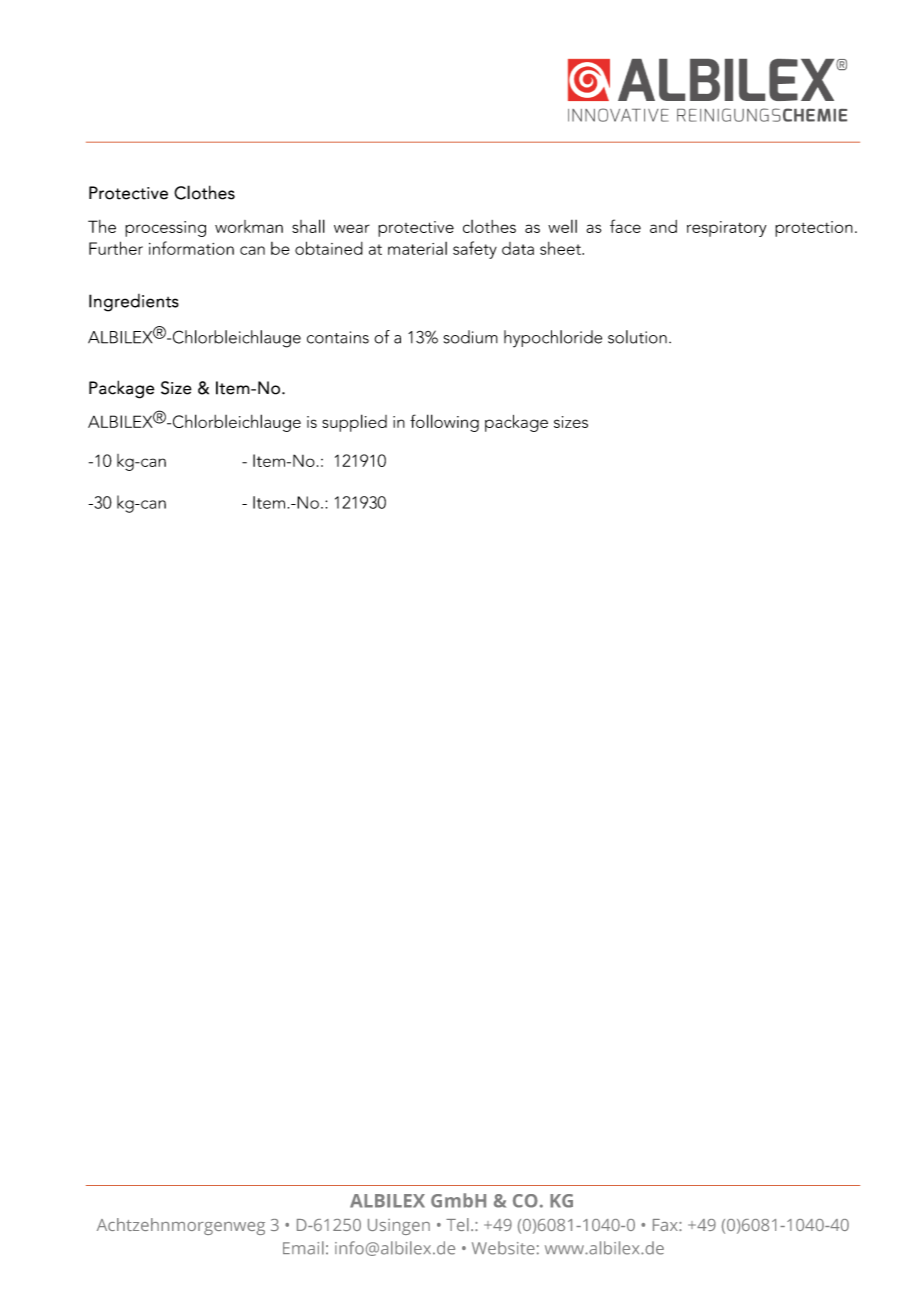 Image resolution: width=924 pixels, height=1308 pixels. I want to click on supplied, so click(354, 423).
